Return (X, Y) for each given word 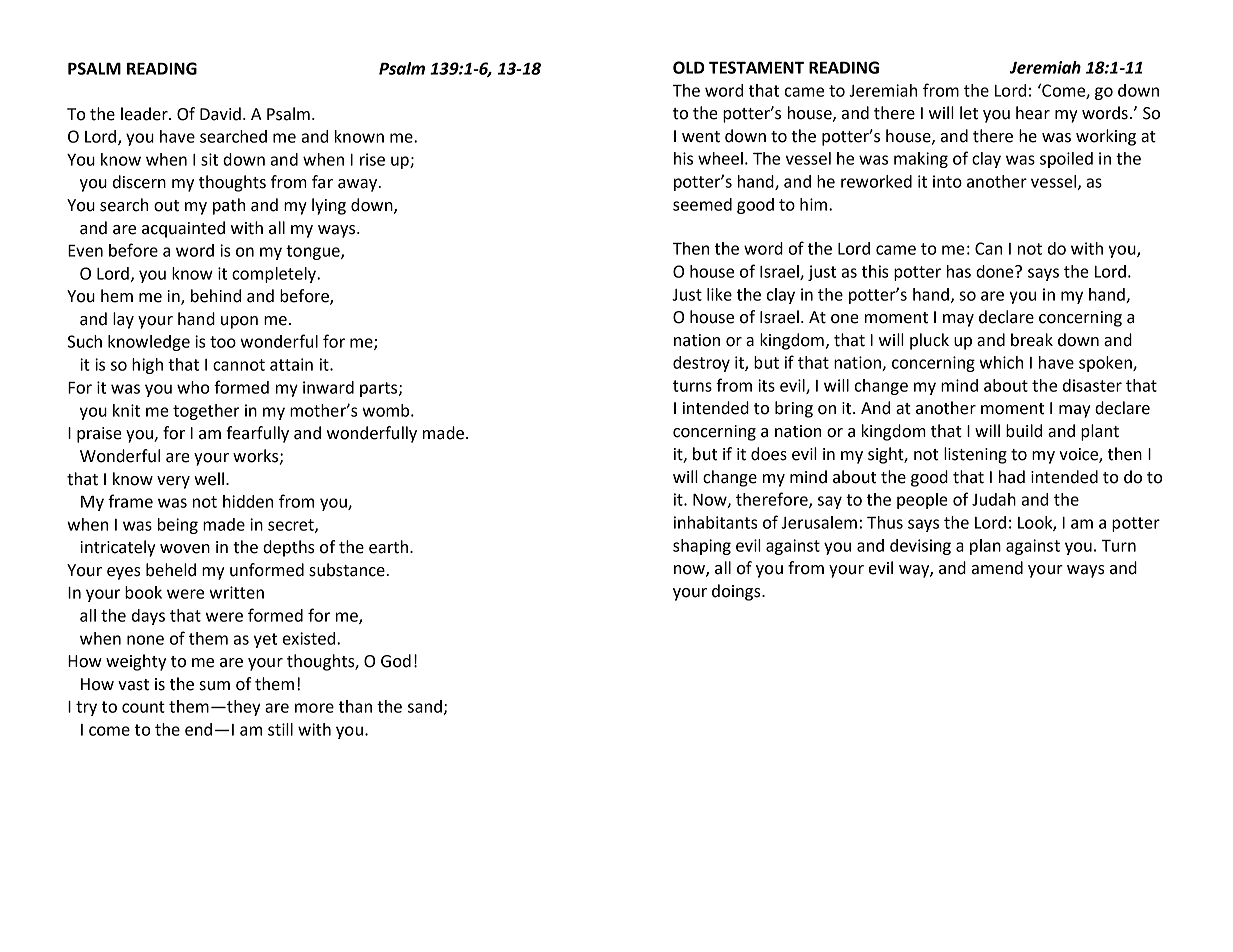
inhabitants (716, 522)
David (220, 114)
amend (997, 568)
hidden (248, 501)
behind (216, 296)
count (143, 707)
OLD (689, 67)
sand (425, 706)
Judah (994, 499)
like (719, 294)
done (996, 271)
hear (1033, 113)
